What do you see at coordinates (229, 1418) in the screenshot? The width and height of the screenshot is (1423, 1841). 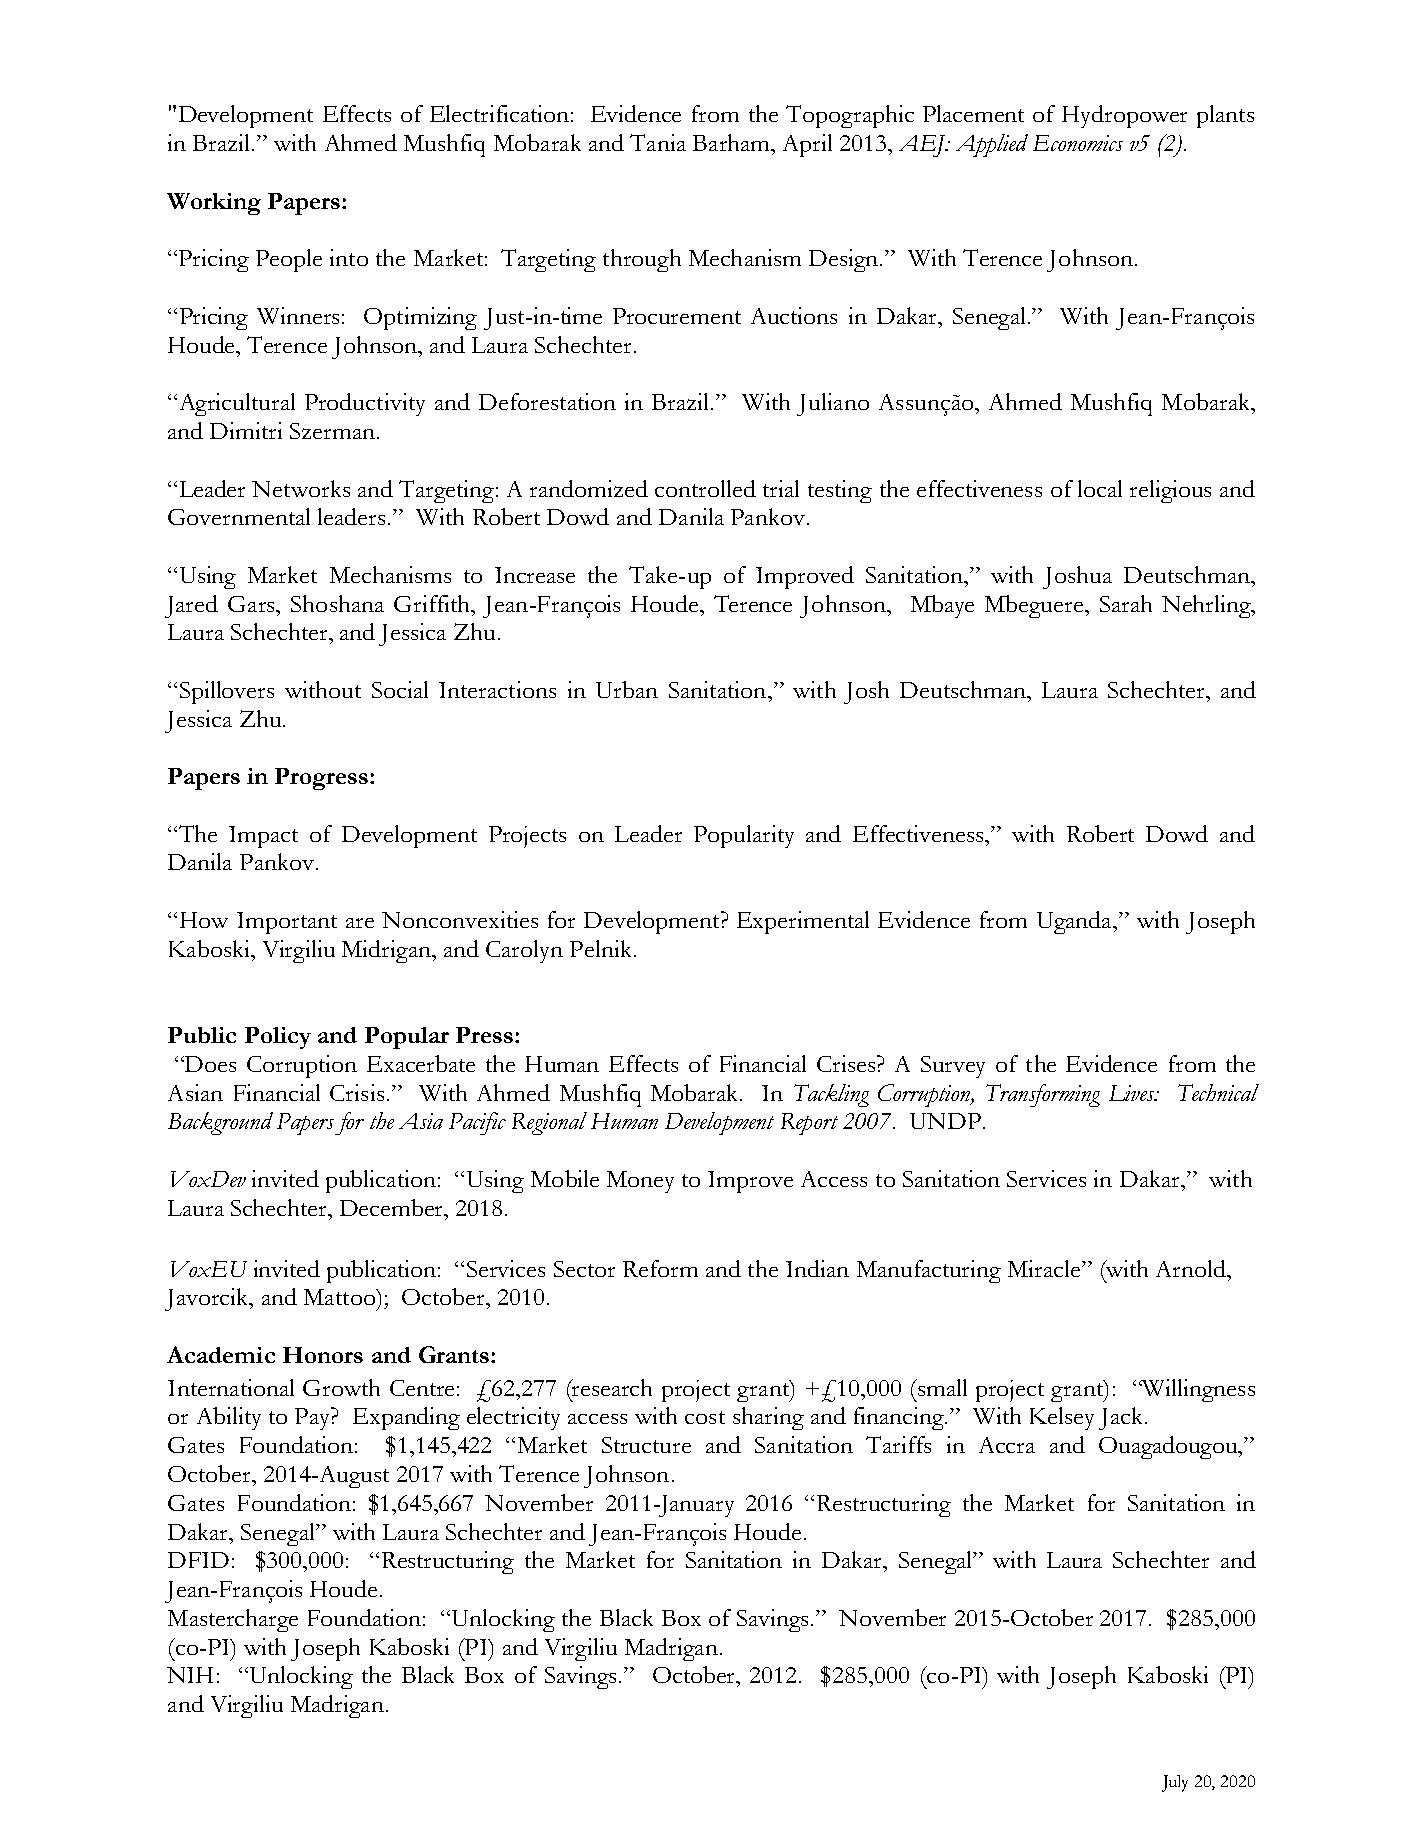 I see `Ability` at bounding box center [229, 1418].
